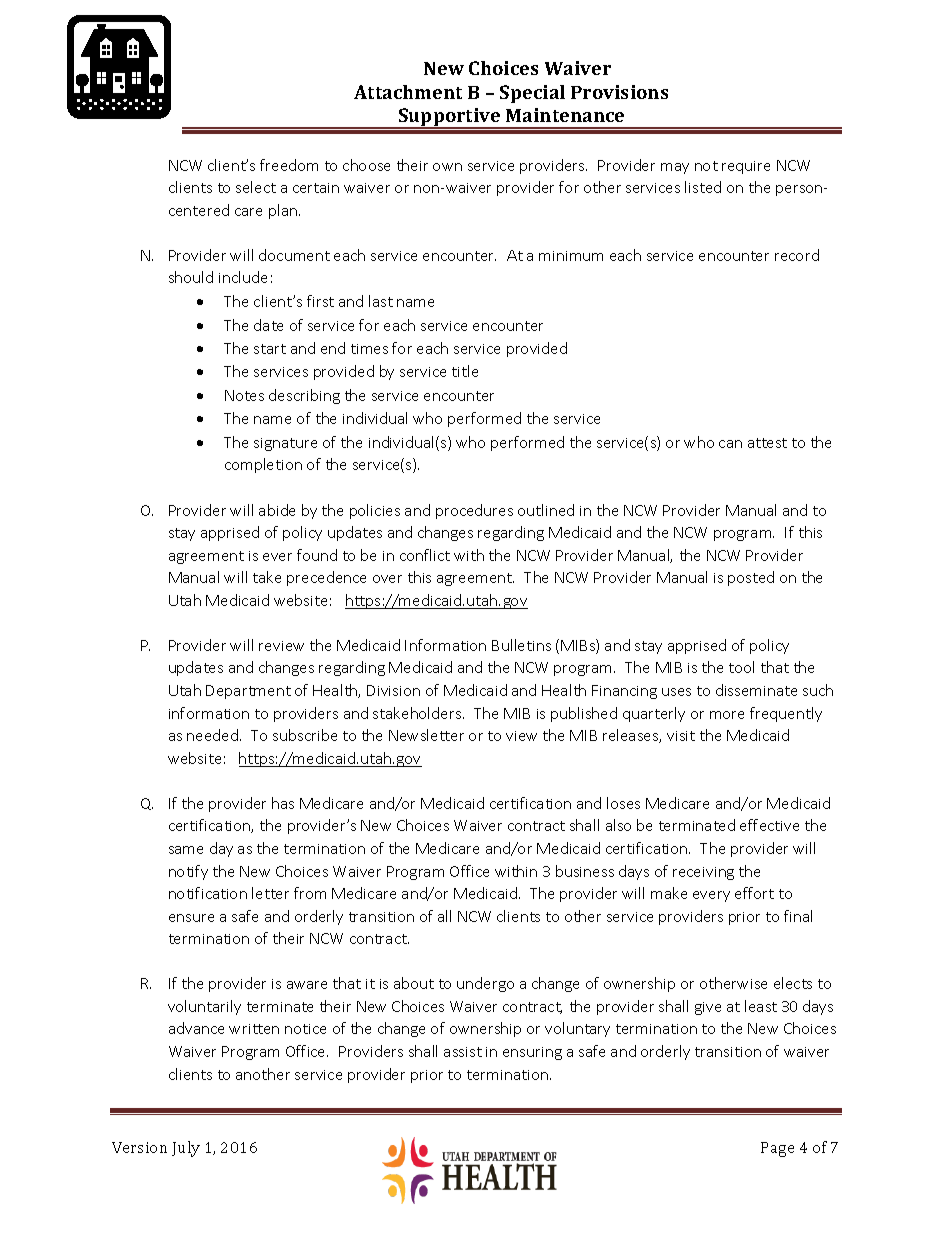  What do you see at coordinates (746, 167) in the screenshot?
I see `require` at bounding box center [746, 167].
